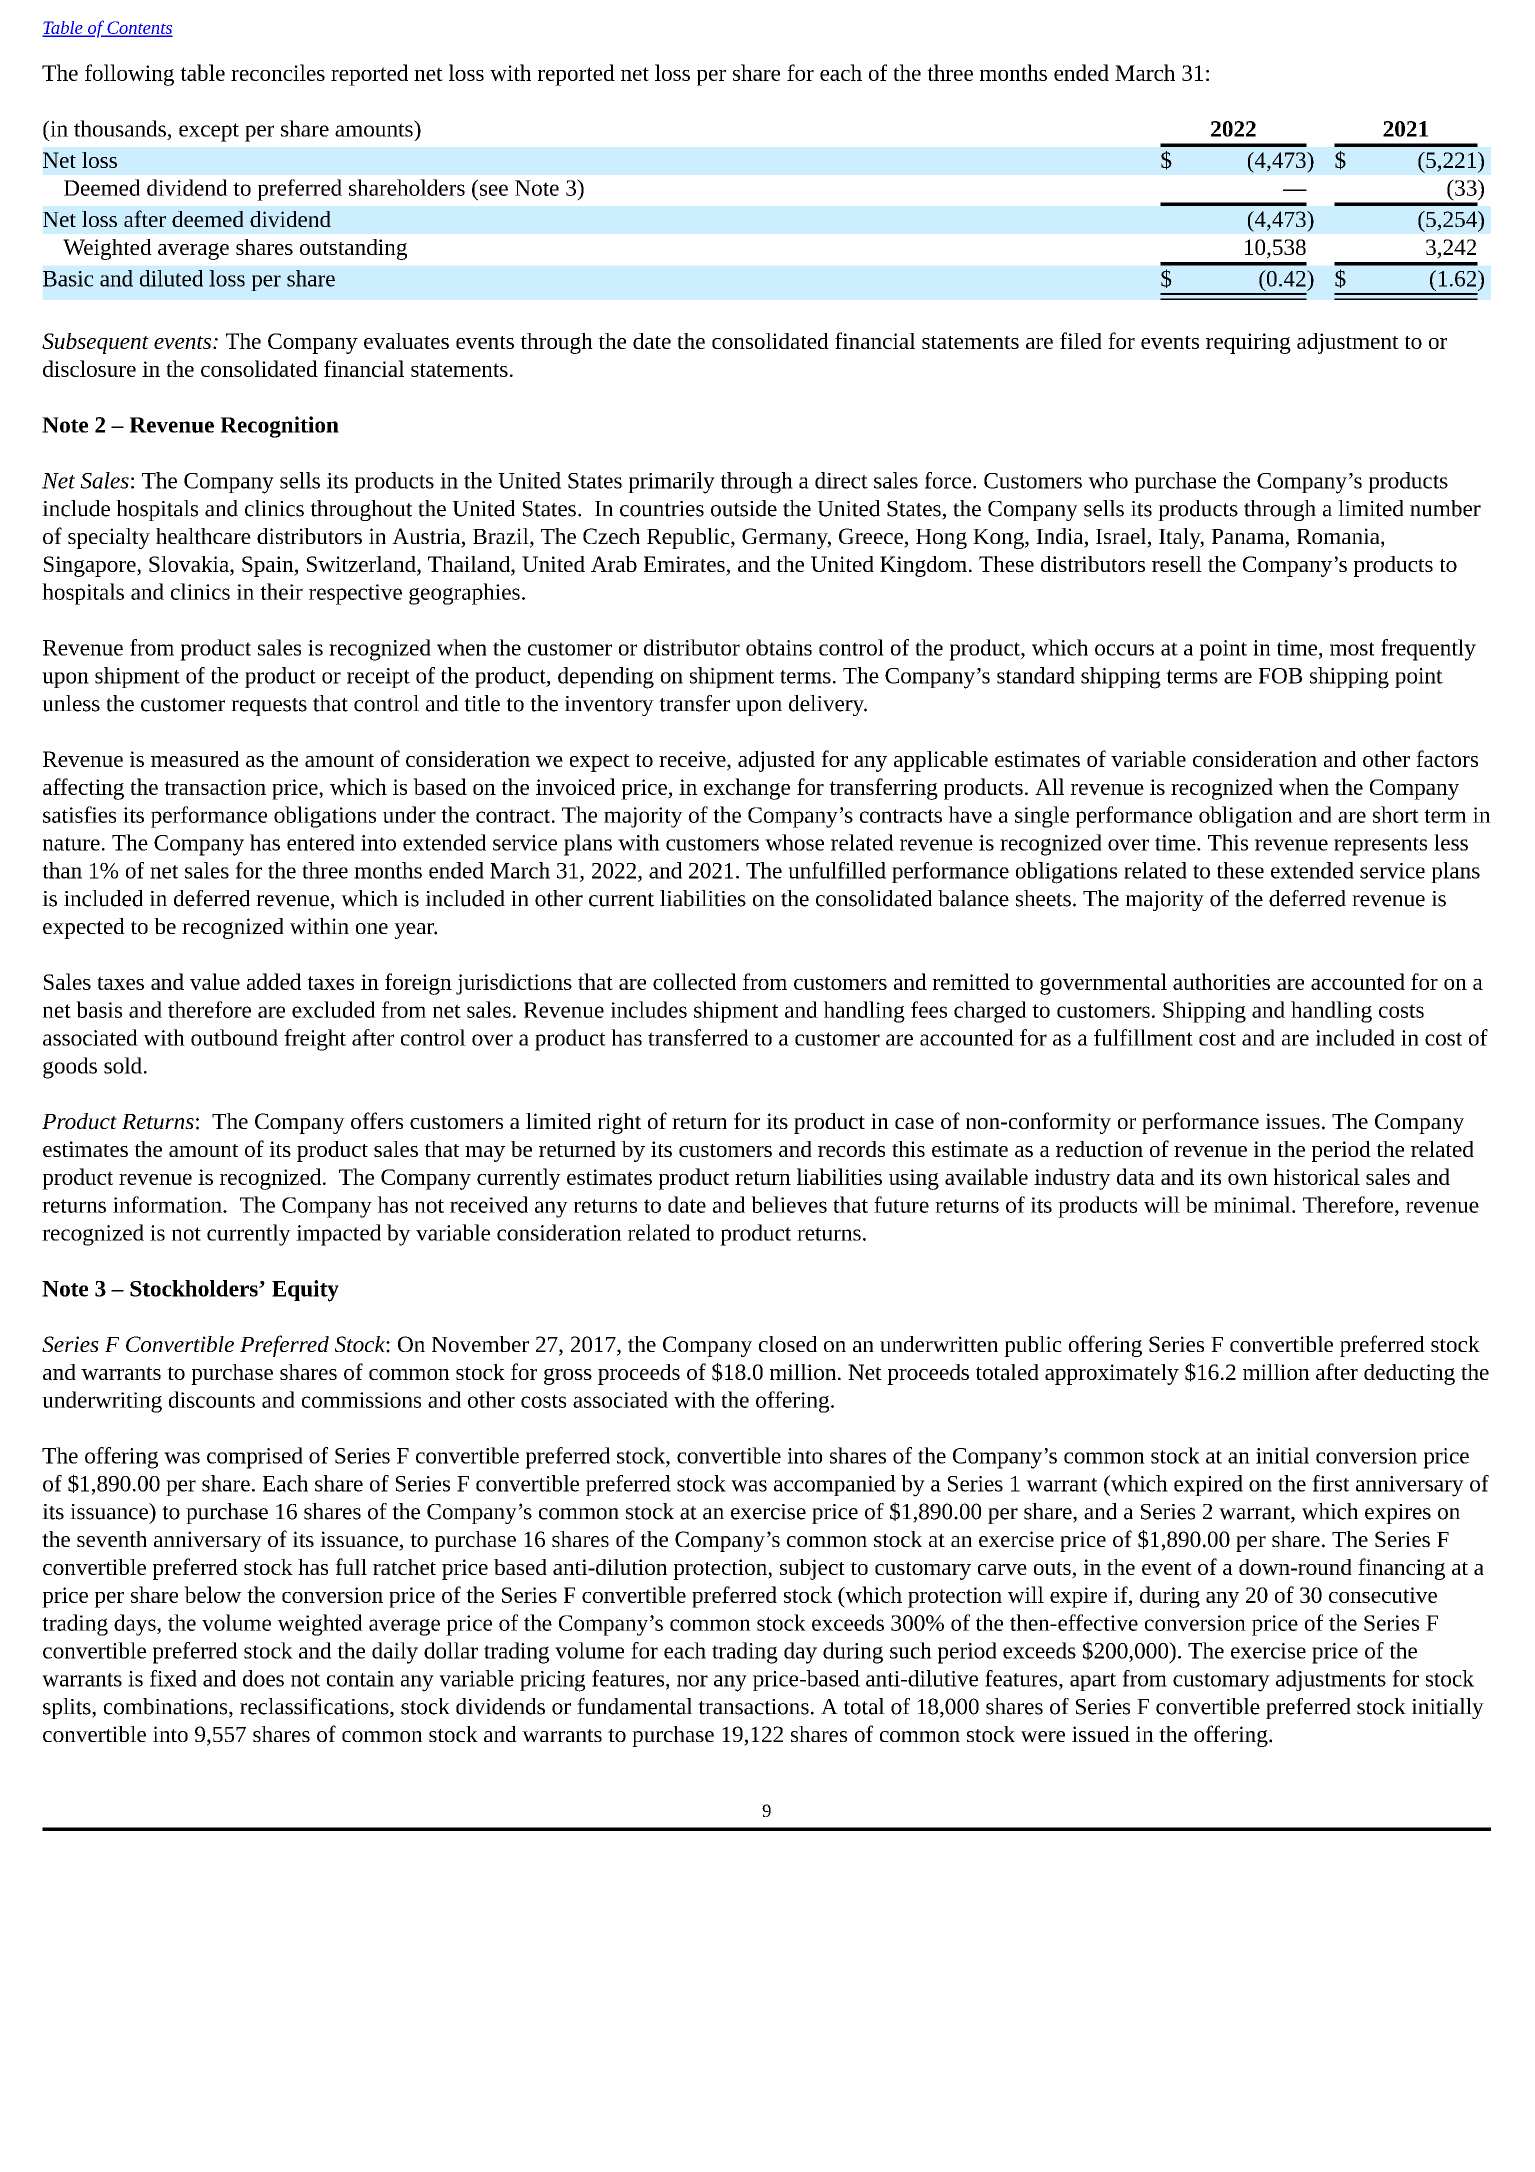 The image size is (1535, 2172). Describe the element at coordinates (305, 1291) in the page. I see `Equity` at that location.
